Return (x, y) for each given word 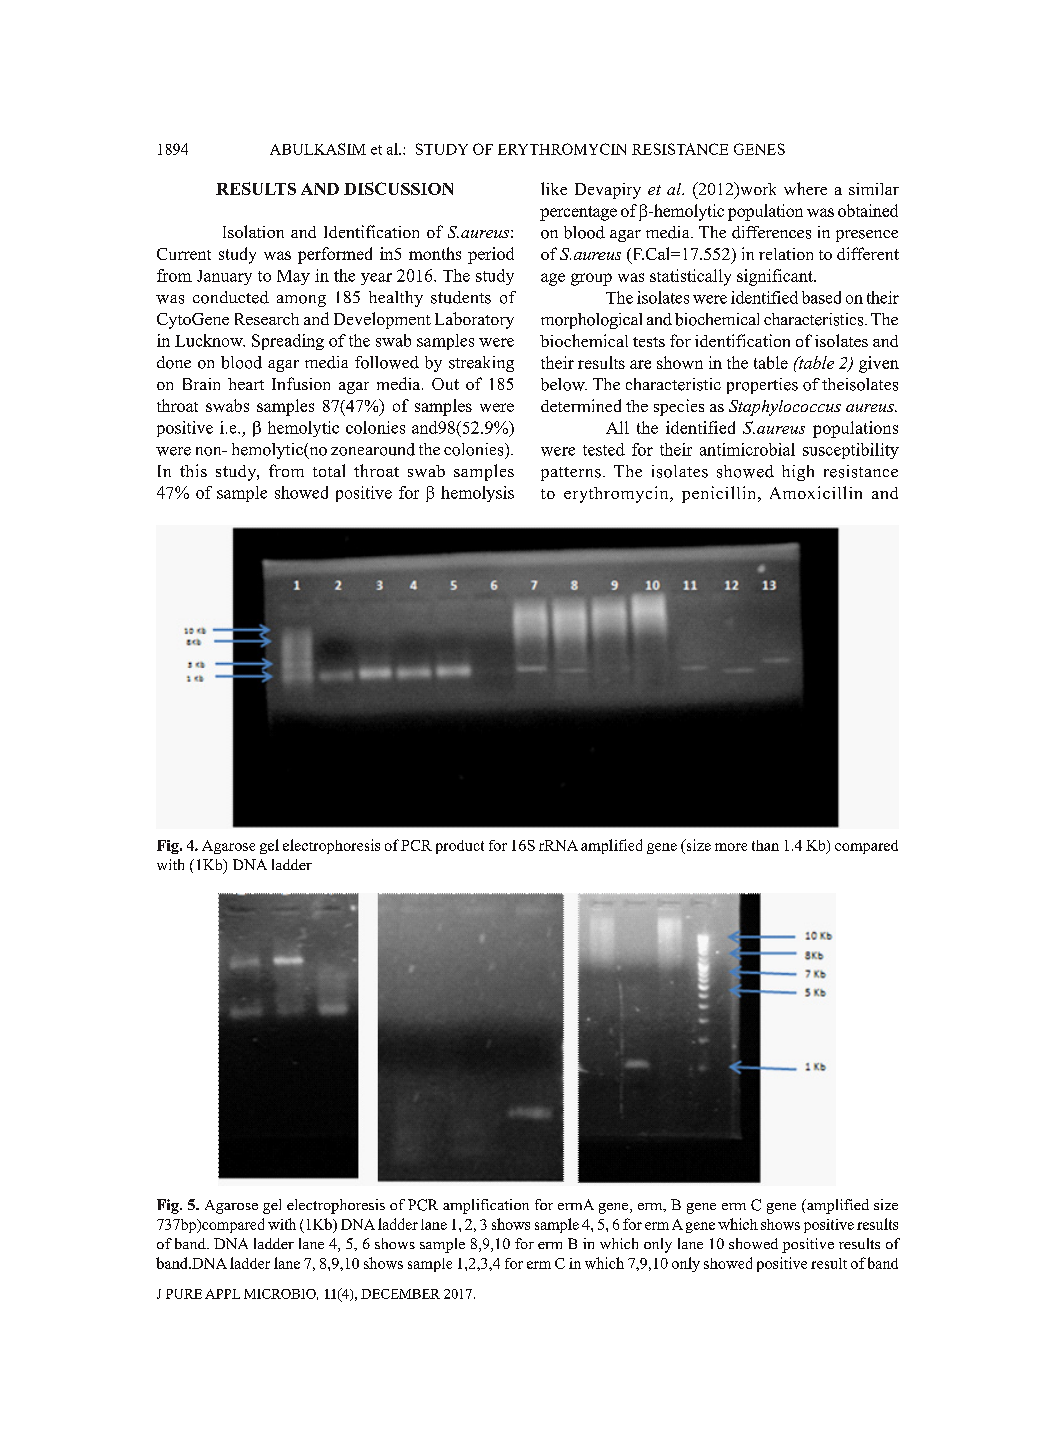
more (731, 847)
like (554, 188)
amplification (486, 1206)
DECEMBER (400, 1294)
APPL (222, 1294)
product (460, 847)
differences (771, 232)
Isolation (253, 231)
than (765, 845)
